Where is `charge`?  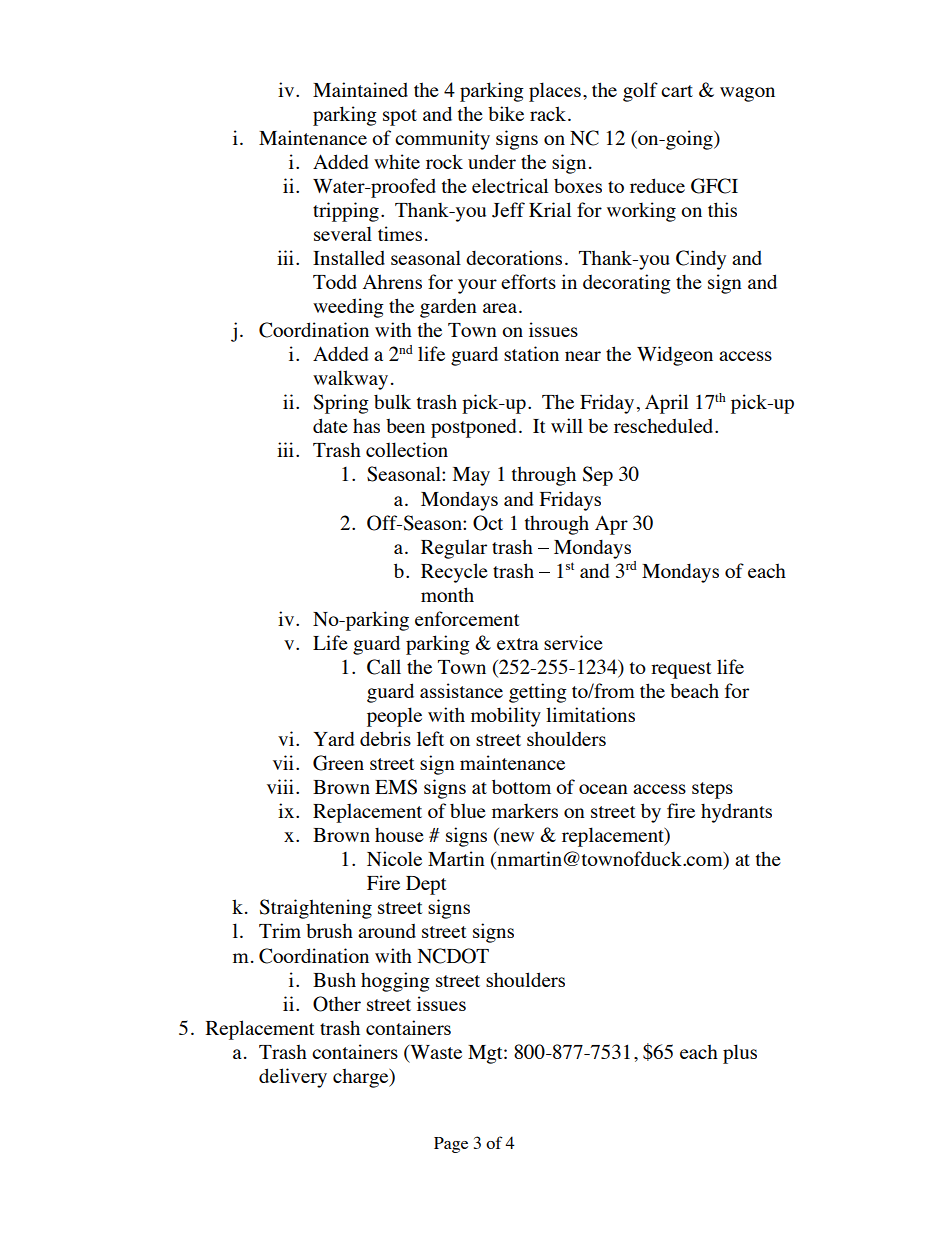 charge is located at coordinates (362, 1078).
